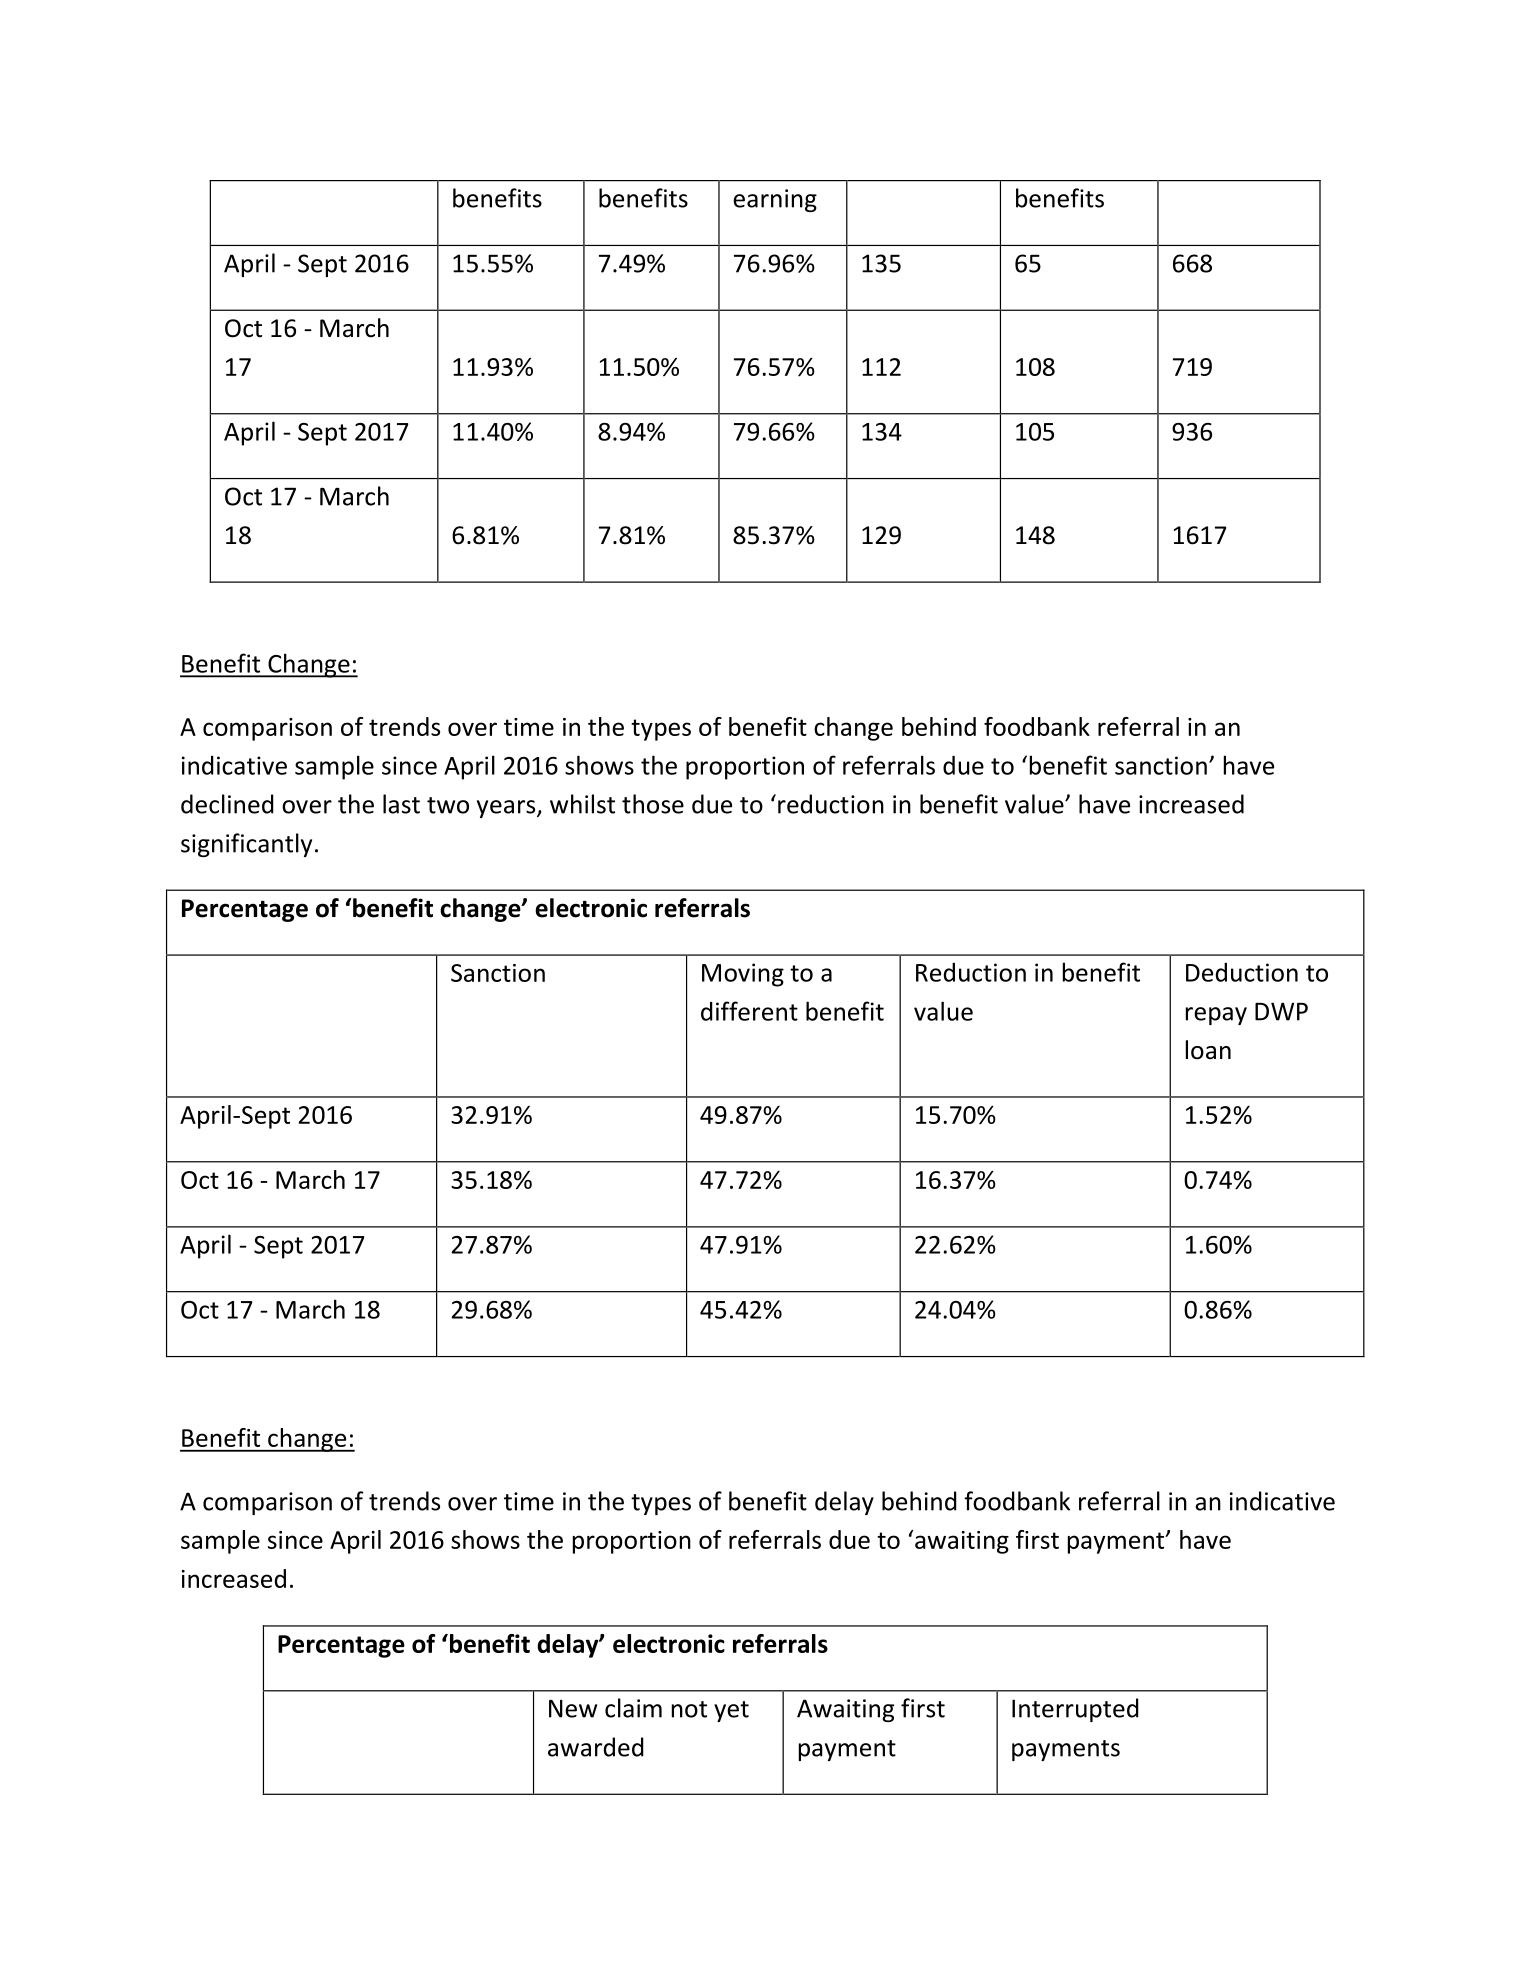 This screenshot has width=1530, height=1980. What do you see at coordinates (1216, 1016) in the screenshot?
I see `repay` at bounding box center [1216, 1016].
